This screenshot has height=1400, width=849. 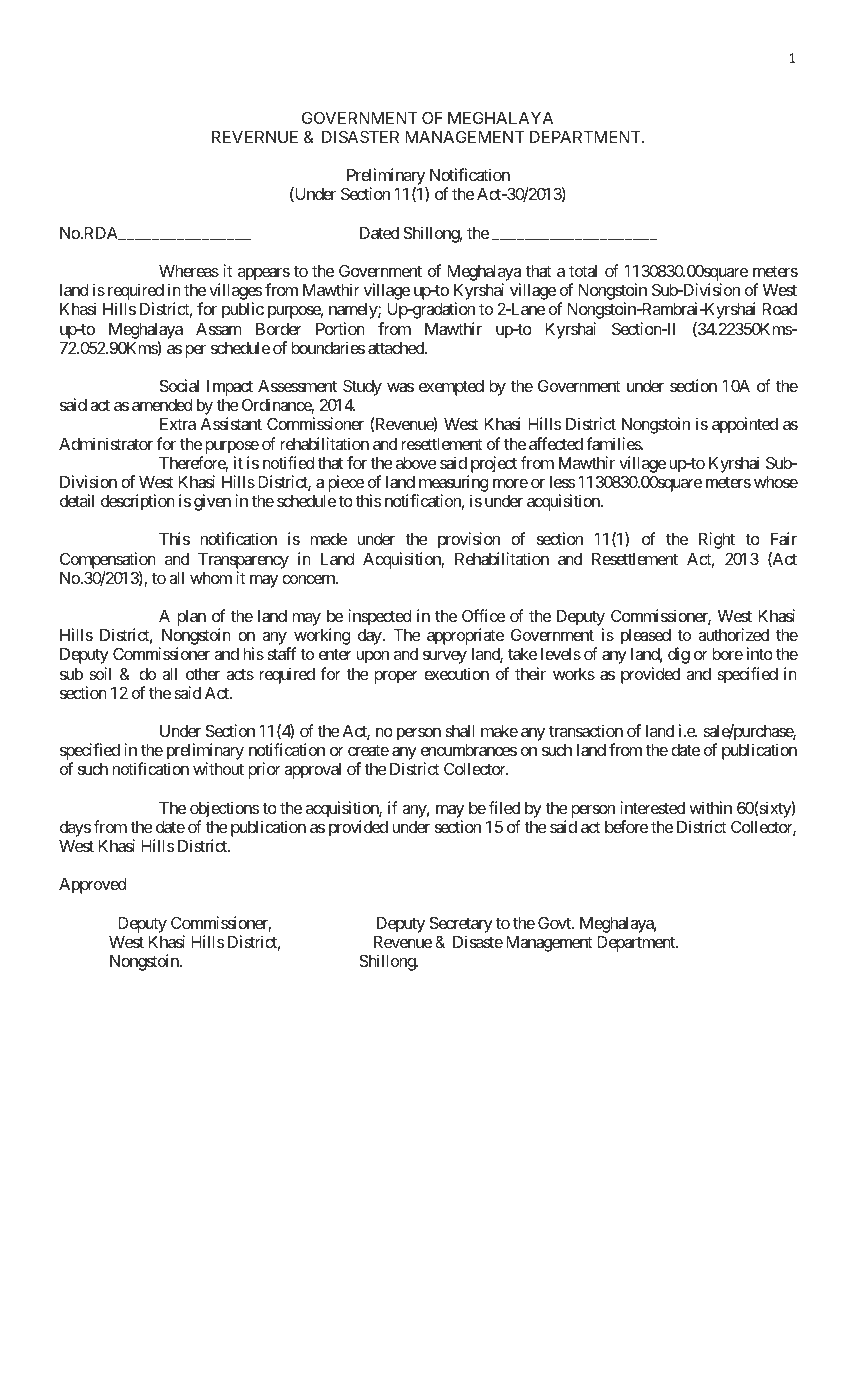 What do you see at coordinates (189, 271) in the screenshot?
I see `Whereas` at bounding box center [189, 271].
